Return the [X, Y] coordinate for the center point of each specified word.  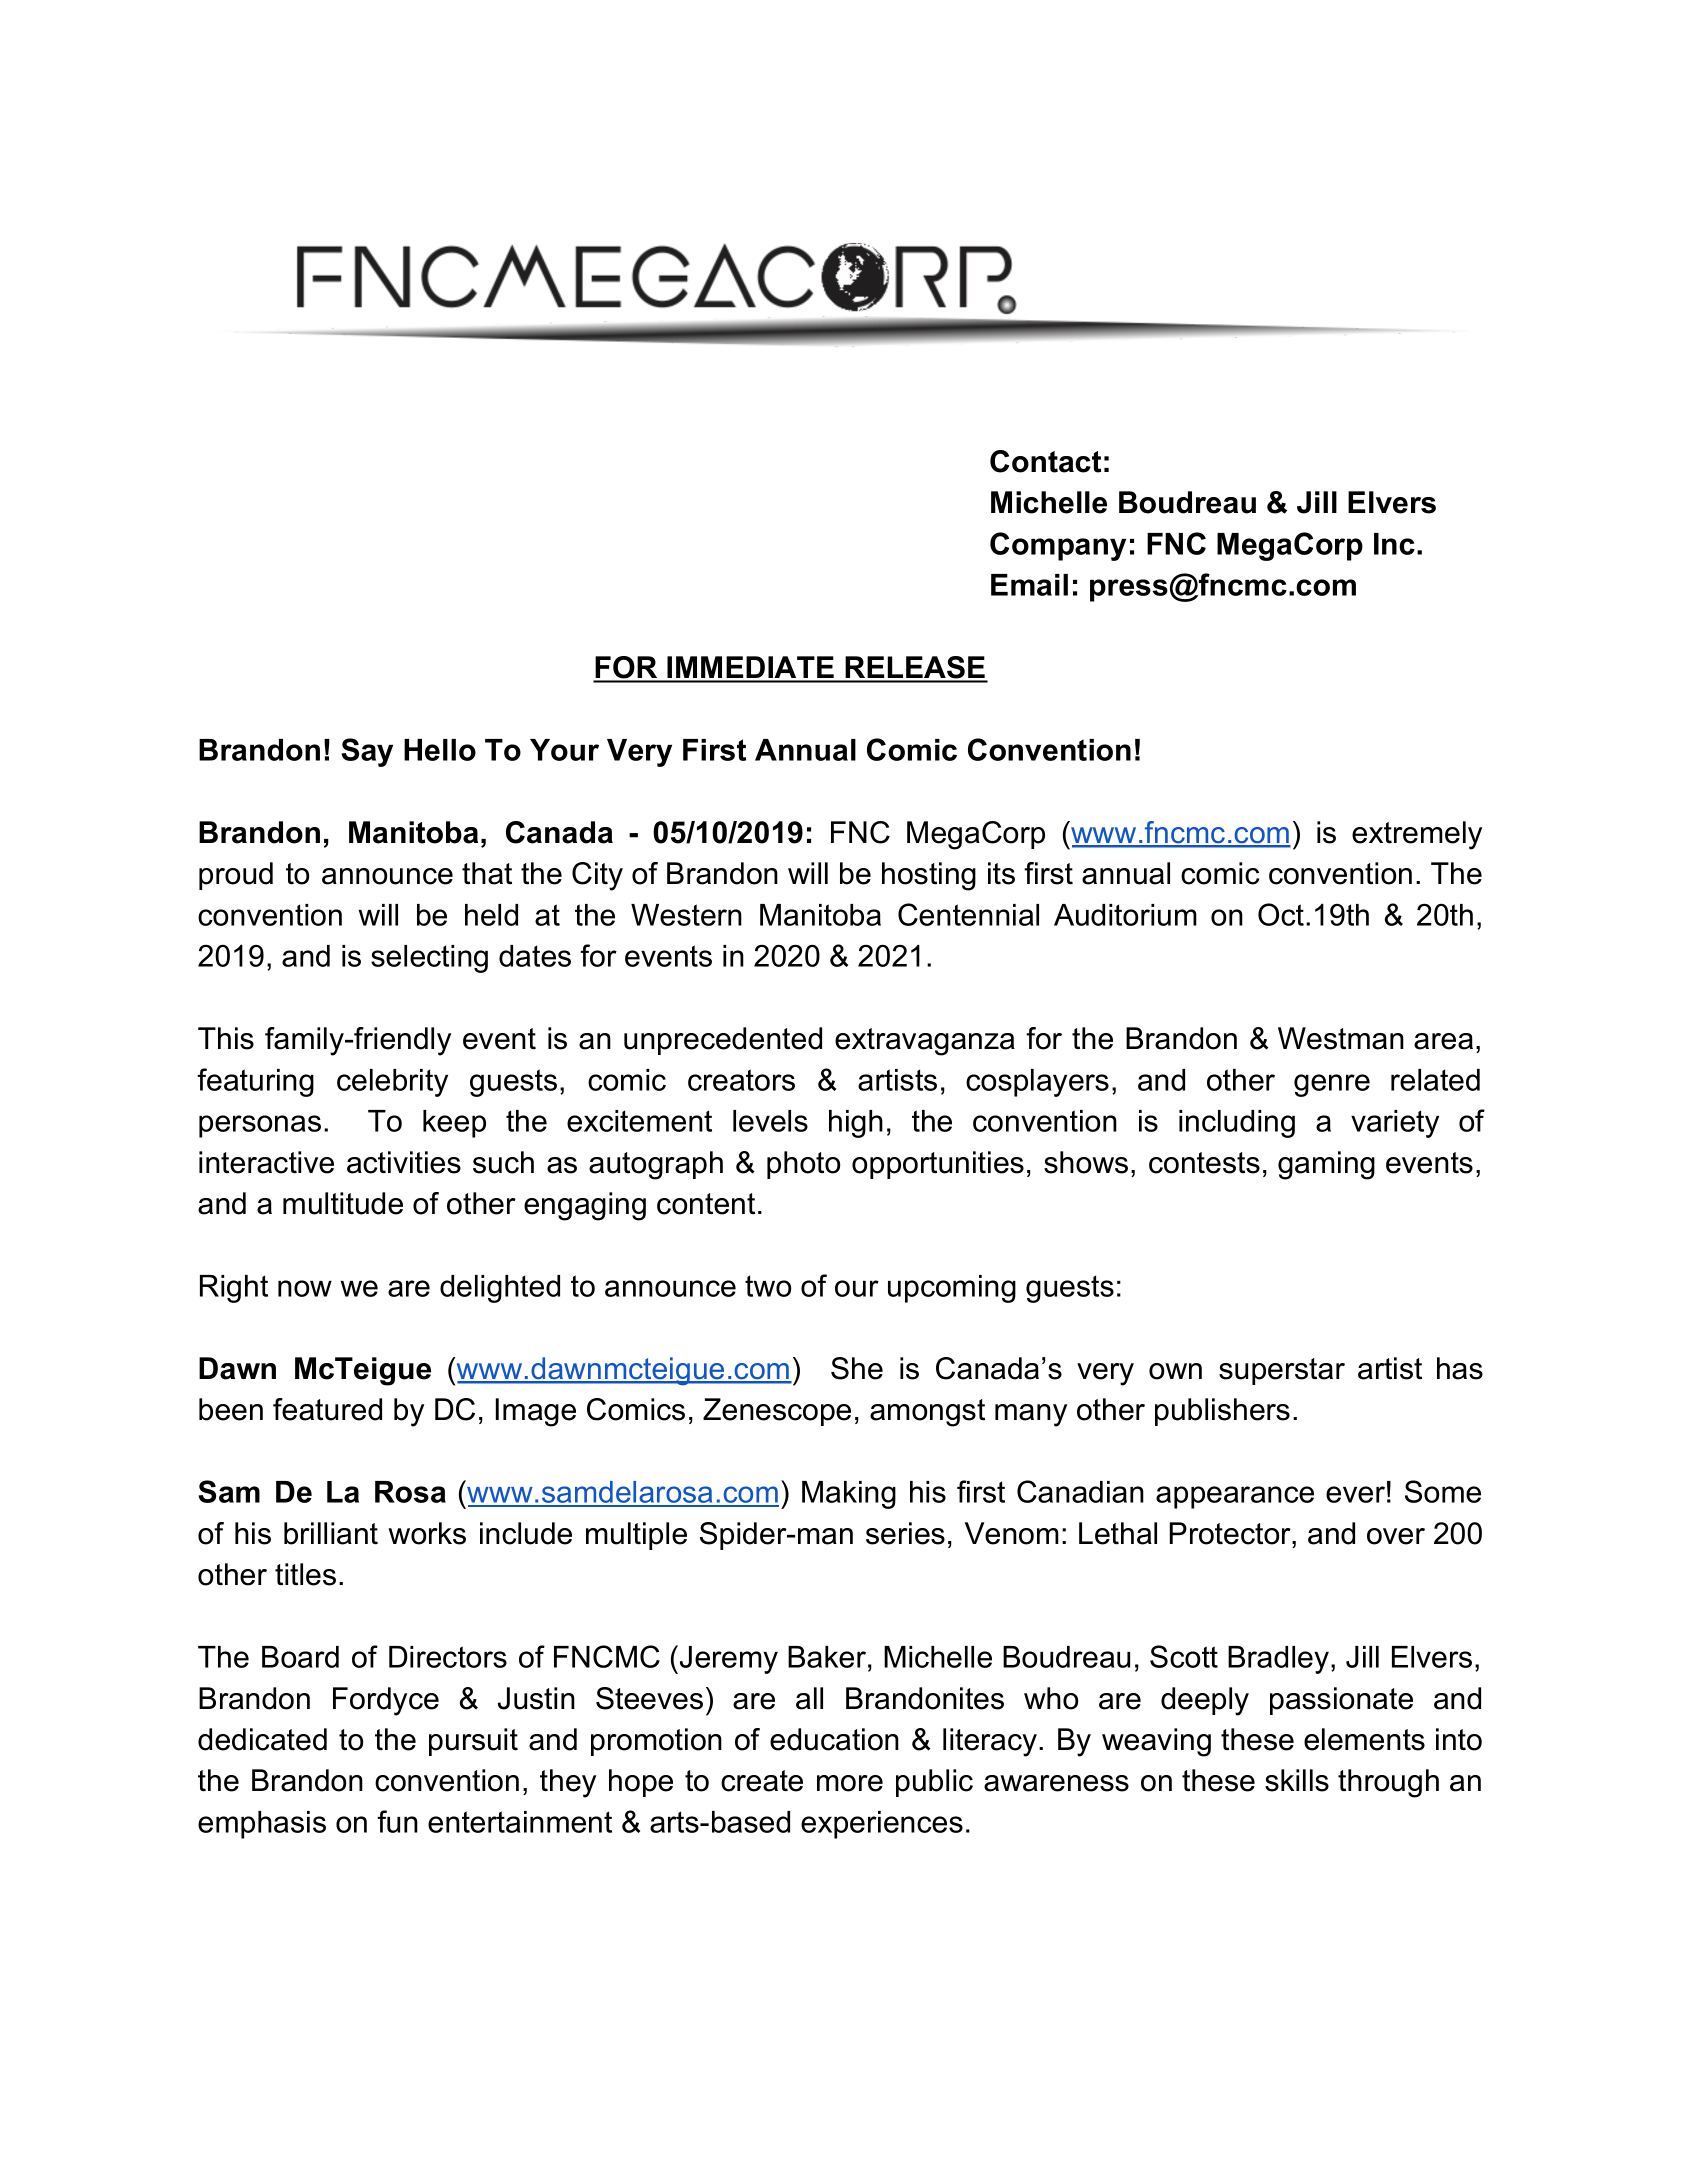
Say [367, 752]
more [850, 1783]
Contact [1045, 461]
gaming [1326, 1165]
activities [404, 1162]
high [856, 1124]
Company [1058, 546]
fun [397, 1821]
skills [1297, 1780]
